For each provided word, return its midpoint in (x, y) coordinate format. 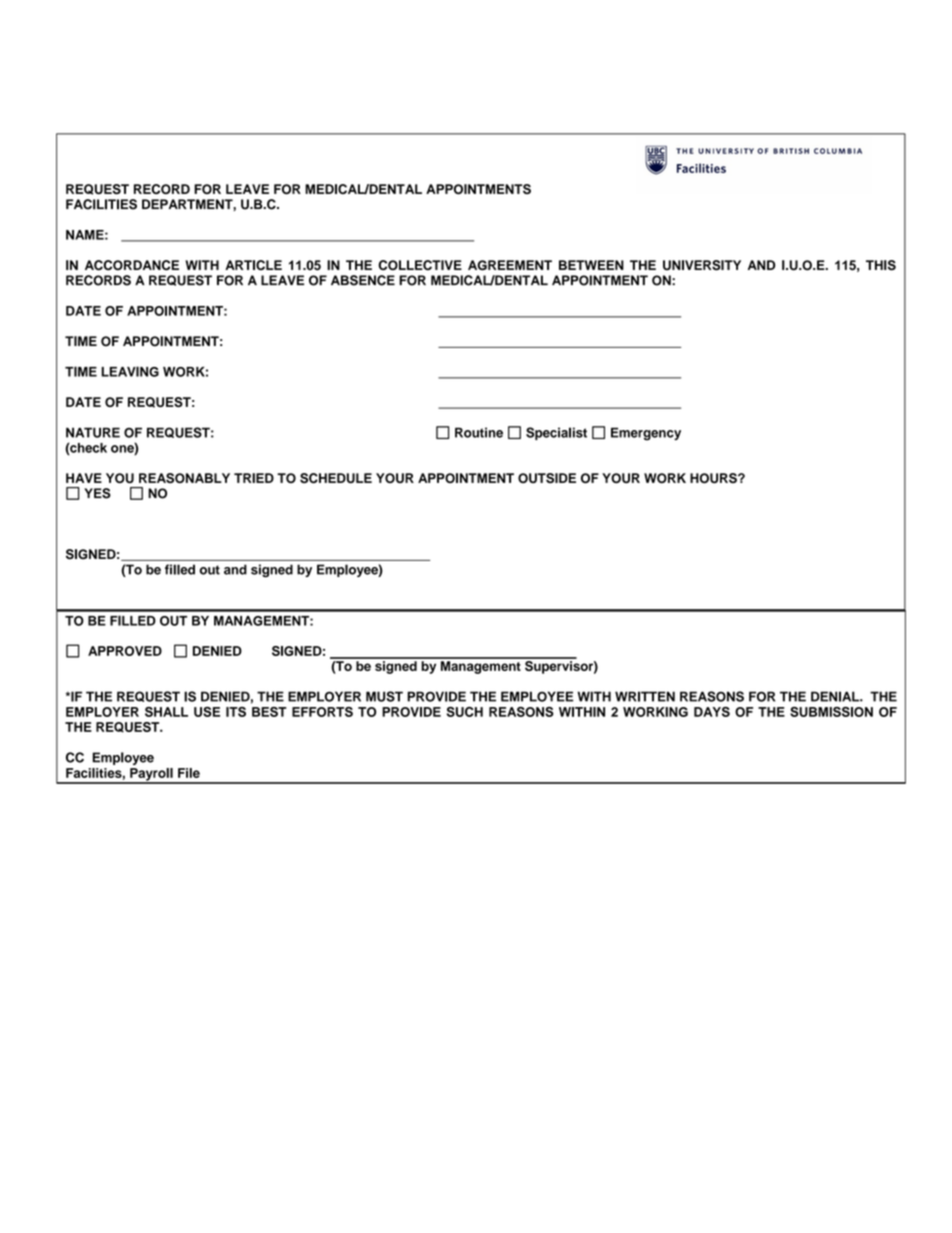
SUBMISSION (831, 712)
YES (97, 493)
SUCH (465, 712)
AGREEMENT (510, 265)
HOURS (714, 478)
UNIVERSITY (702, 265)
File (189, 773)
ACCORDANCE (132, 265)
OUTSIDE (547, 478)
